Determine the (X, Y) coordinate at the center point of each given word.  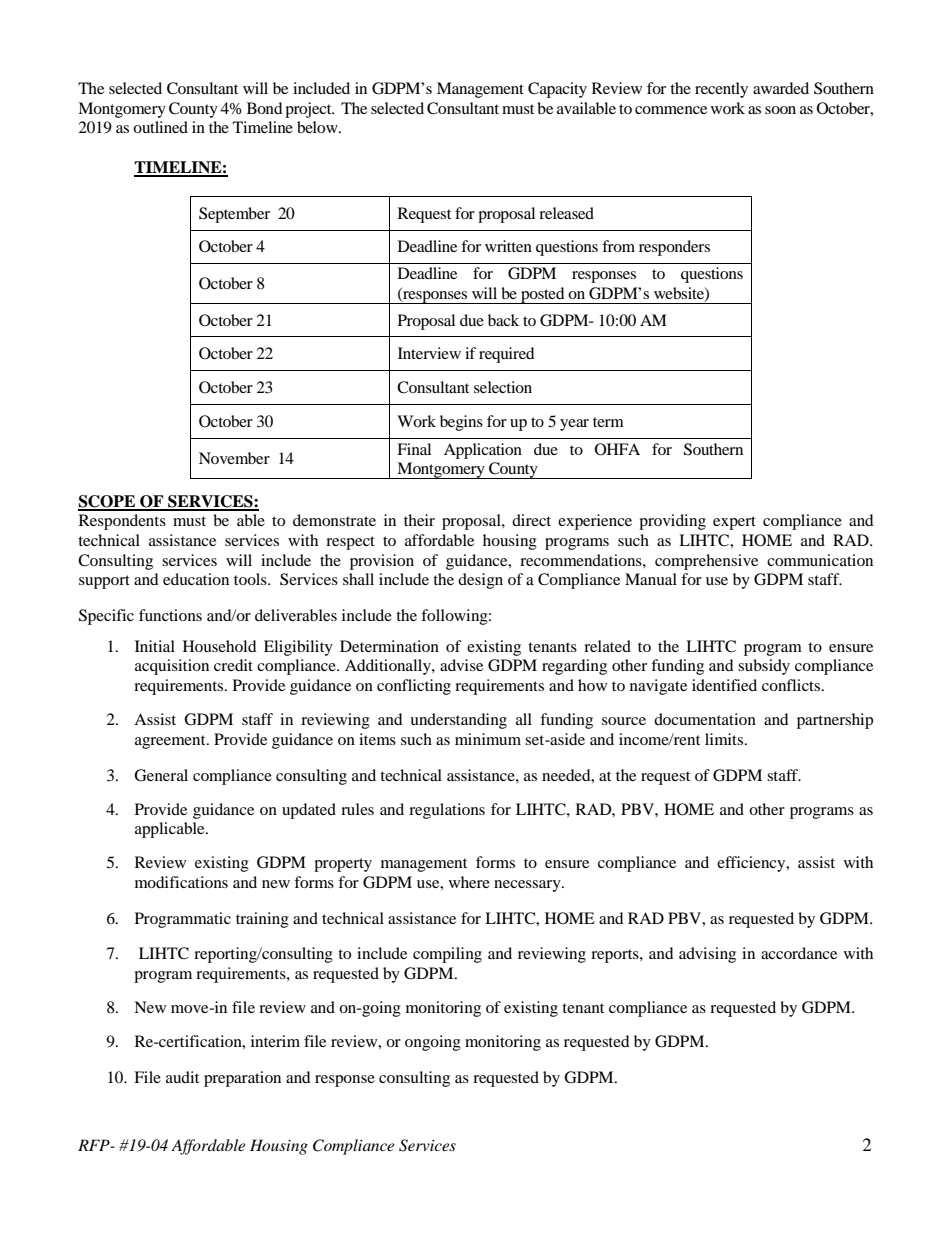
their (419, 520)
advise (461, 665)
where (469, 882)
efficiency (752, 864)
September (234, 215)
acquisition (172, 667)
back (503, 320)
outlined (160, 127)
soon (780, 110)
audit (182, 1077)
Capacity (557, 90)
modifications (181, 882)
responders (674, 248)
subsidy (764, 667)
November (234, 458)
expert (734, 523)
